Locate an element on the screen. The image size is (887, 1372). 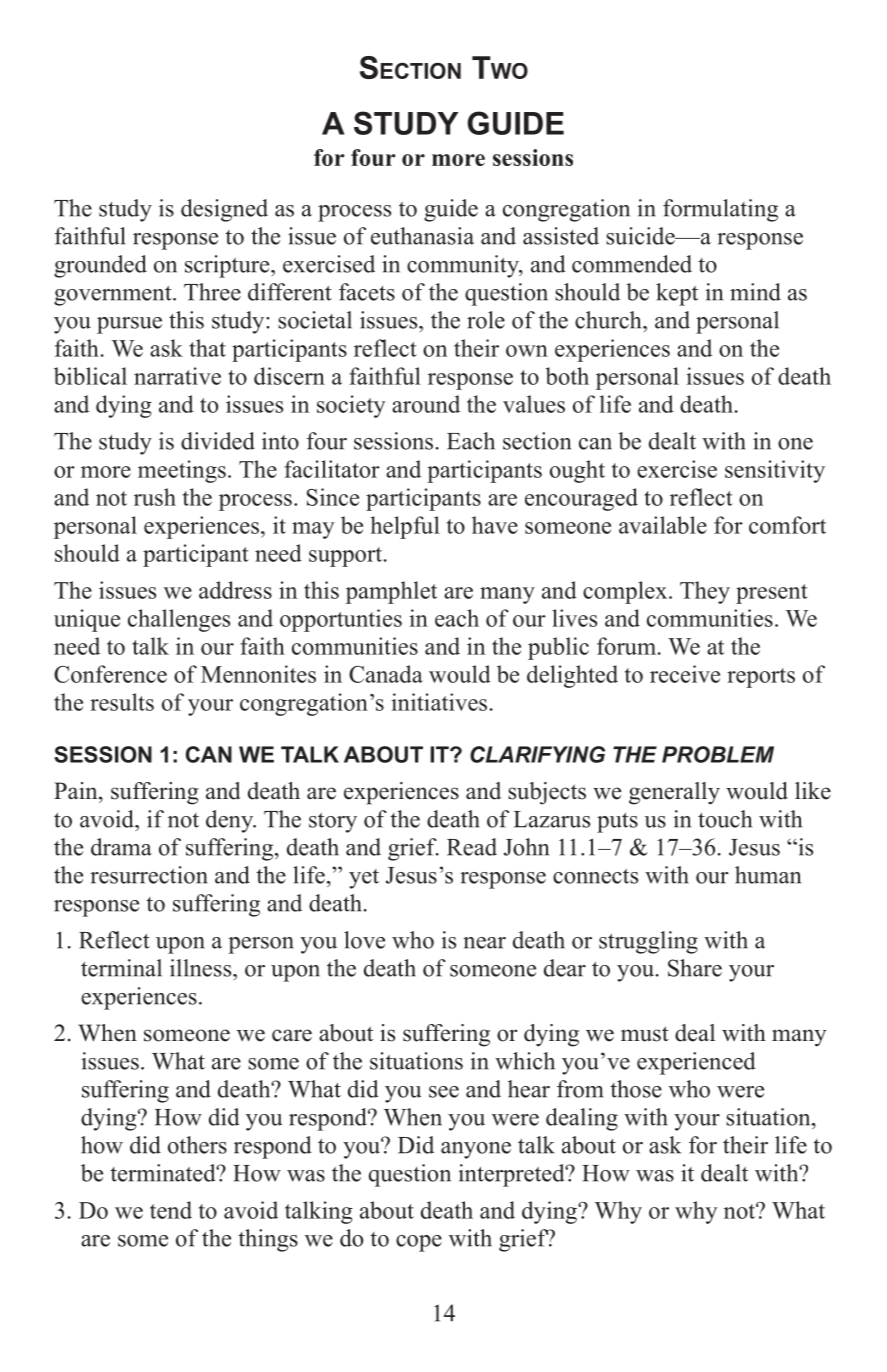
formulating is located at coordinates (720, 210).
